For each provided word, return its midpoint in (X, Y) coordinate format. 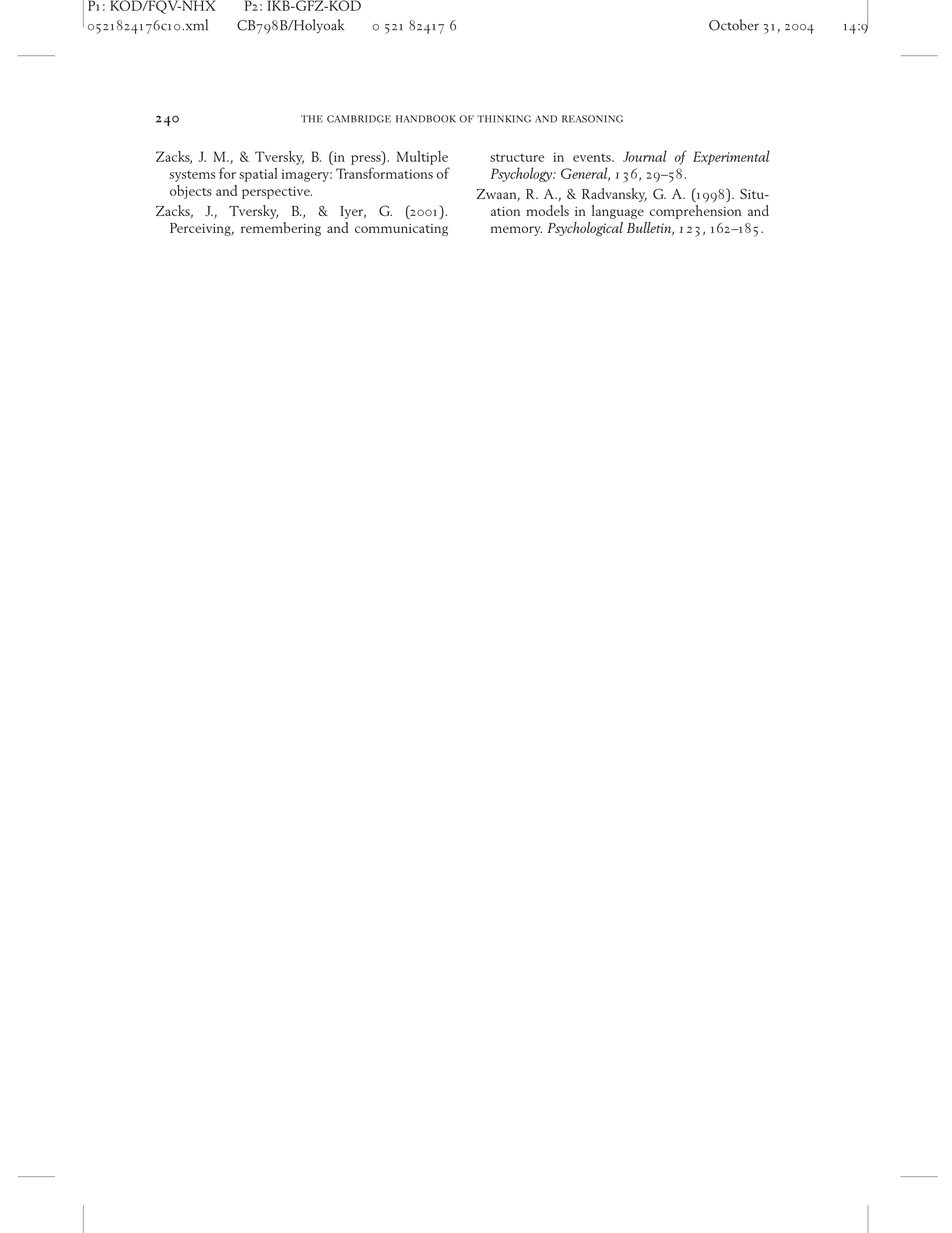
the (312, 119)
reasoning (592, 119)
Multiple (422, 158)
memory (516, 231)
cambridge (359, 119)
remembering (281, 229)
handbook (426, 119)
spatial (258, 175)
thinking (504, 119)
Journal (645, 156)
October (734, 25)
